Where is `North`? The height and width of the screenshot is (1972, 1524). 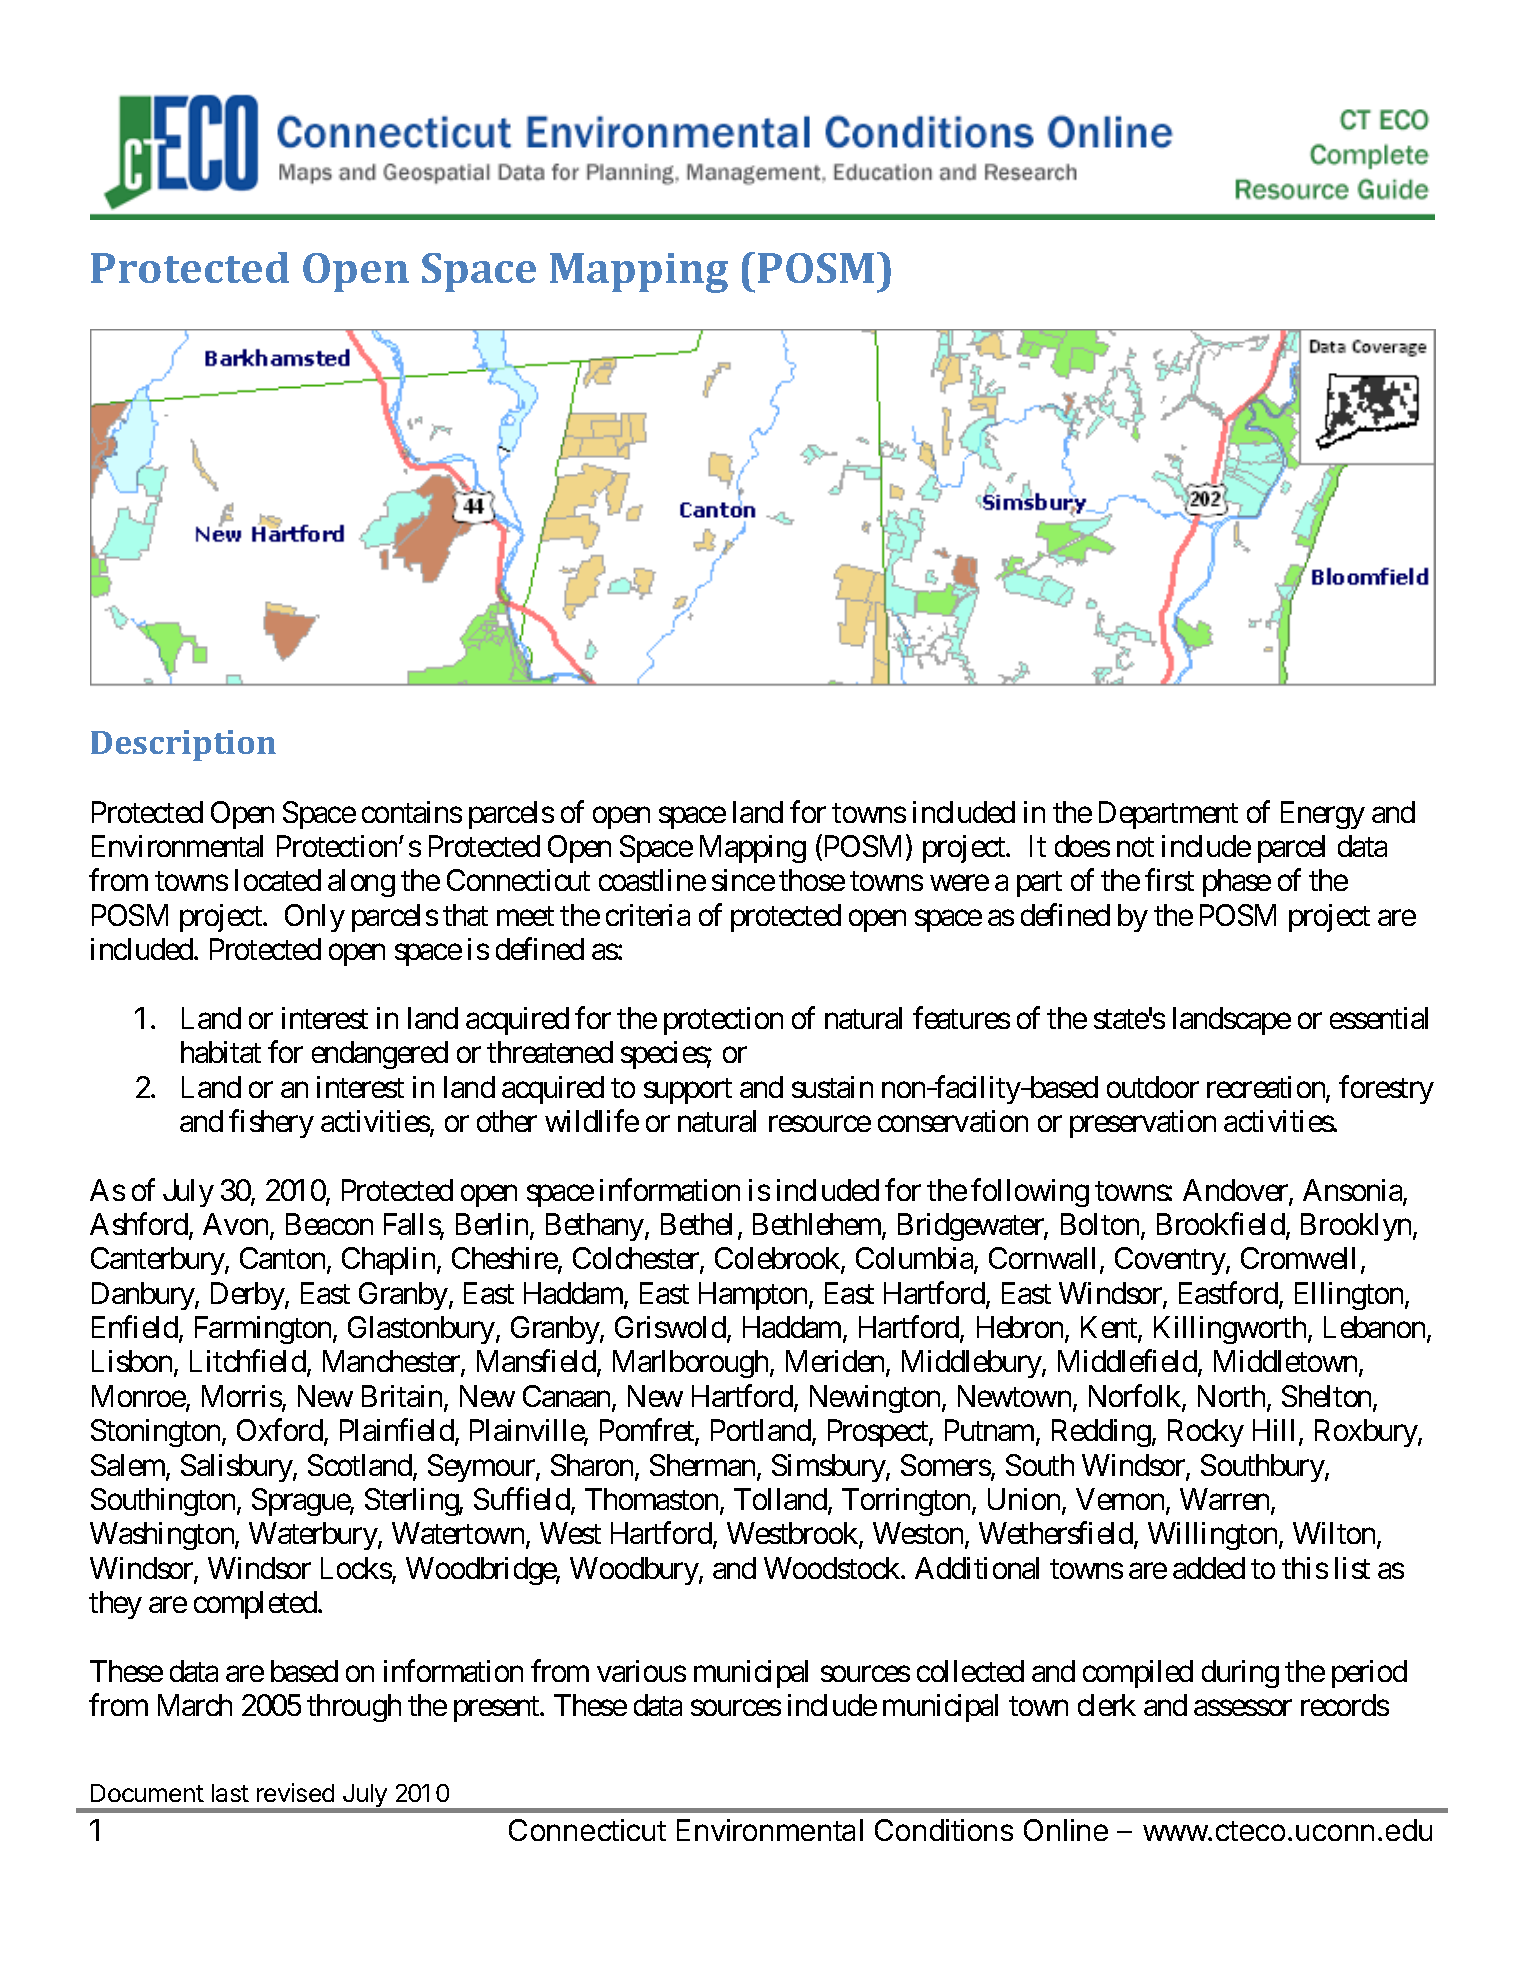 North is located at coordinates (1231, 1396).
